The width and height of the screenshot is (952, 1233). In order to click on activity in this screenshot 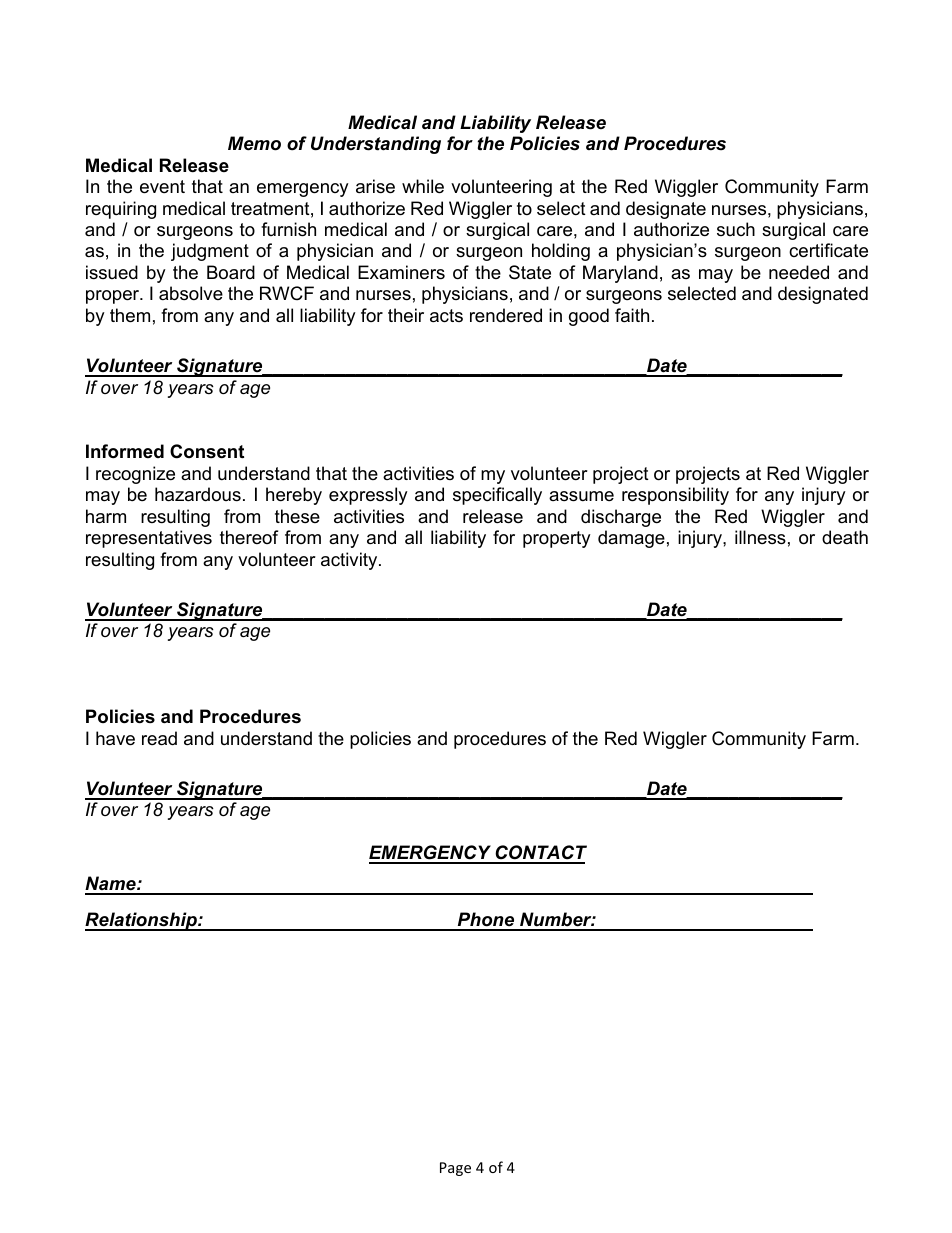, I will do `click(350, 561)`.
